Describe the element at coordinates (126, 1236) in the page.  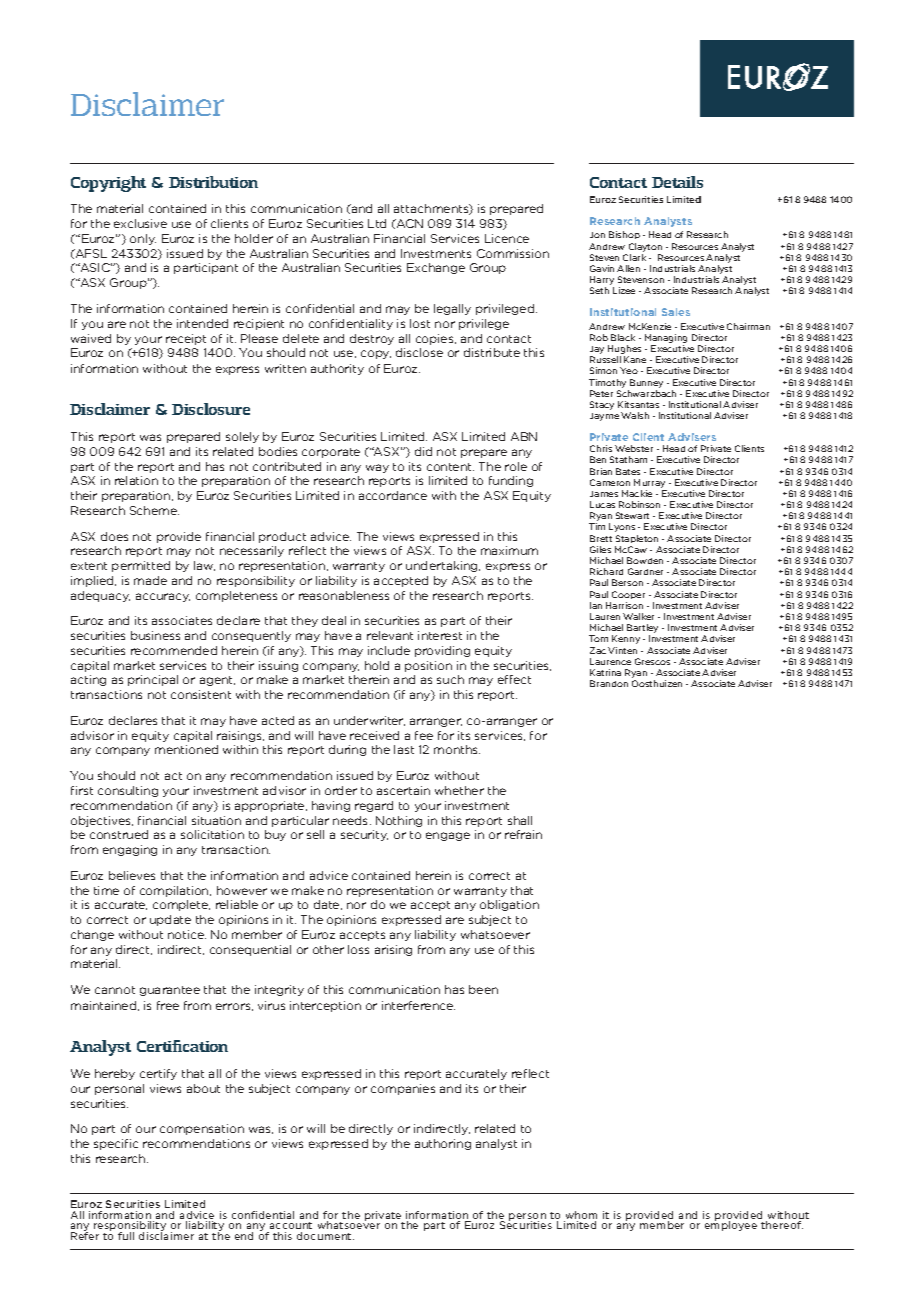
I see `full` at that location.
